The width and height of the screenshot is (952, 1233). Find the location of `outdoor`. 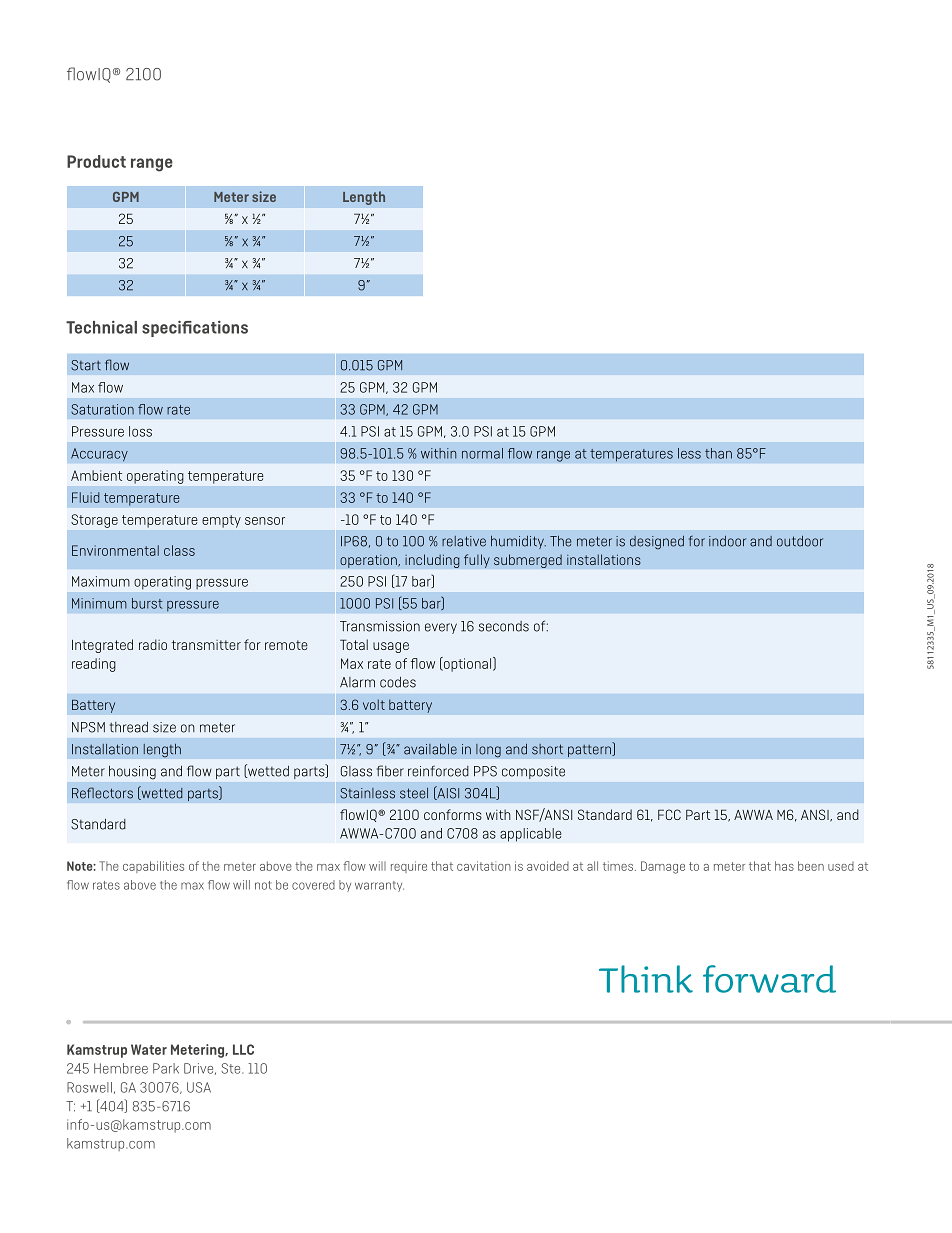

outdoor is located at coordinates (800, 541).
